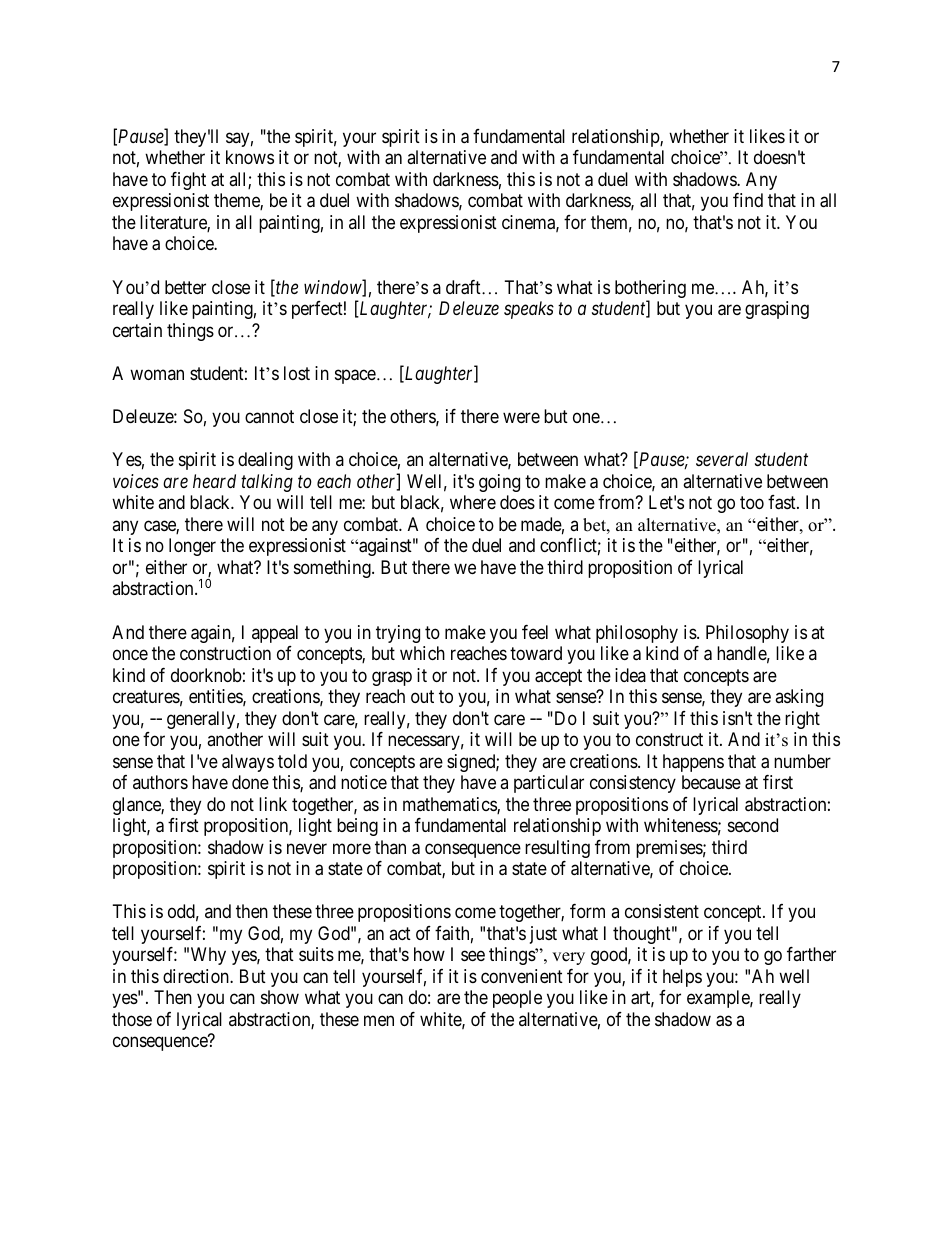 The image size is (952, 1233). Describe the element at coordinates (197, 976) in the screenshot. I see `direction` at that location.
